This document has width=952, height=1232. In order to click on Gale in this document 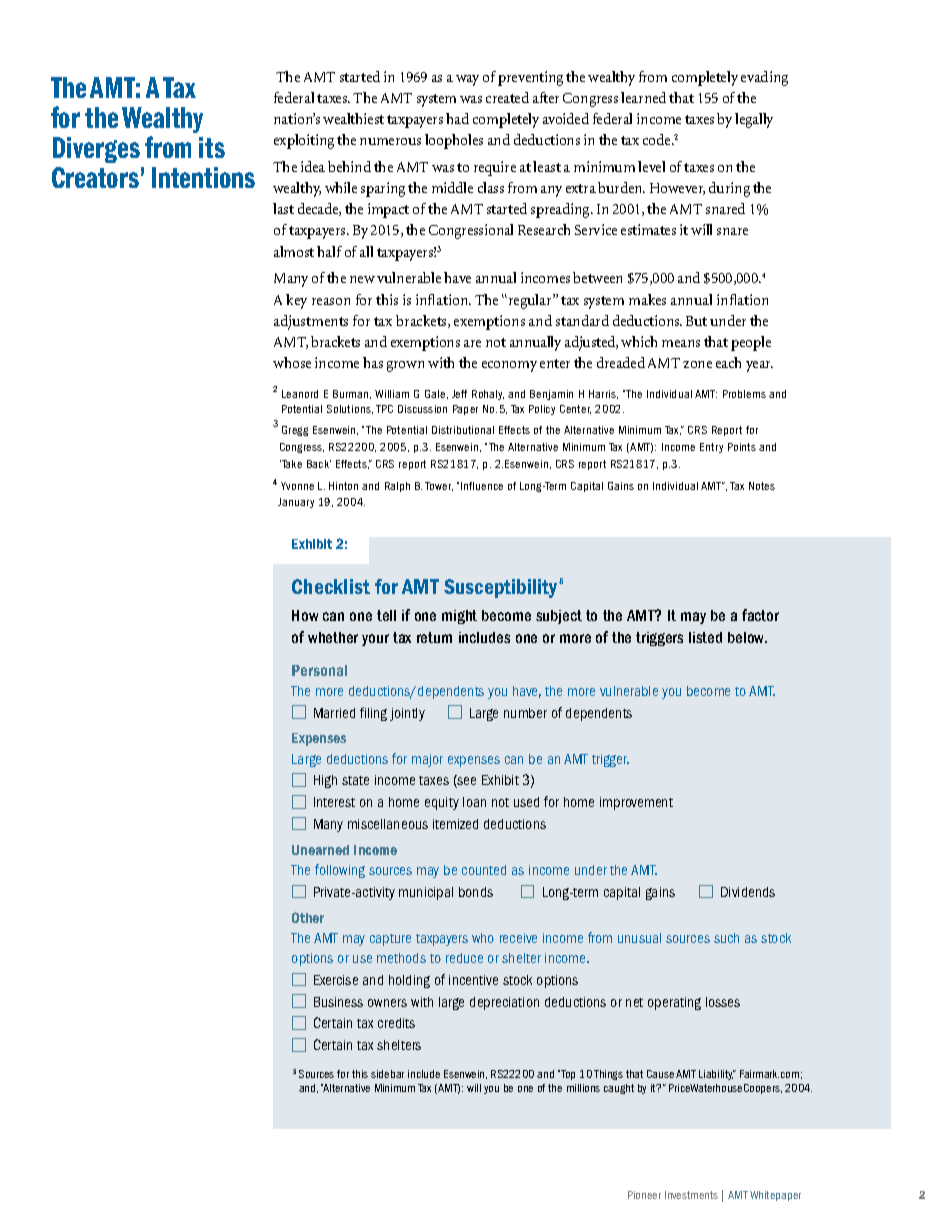, I will do `click(436, 394)`.
